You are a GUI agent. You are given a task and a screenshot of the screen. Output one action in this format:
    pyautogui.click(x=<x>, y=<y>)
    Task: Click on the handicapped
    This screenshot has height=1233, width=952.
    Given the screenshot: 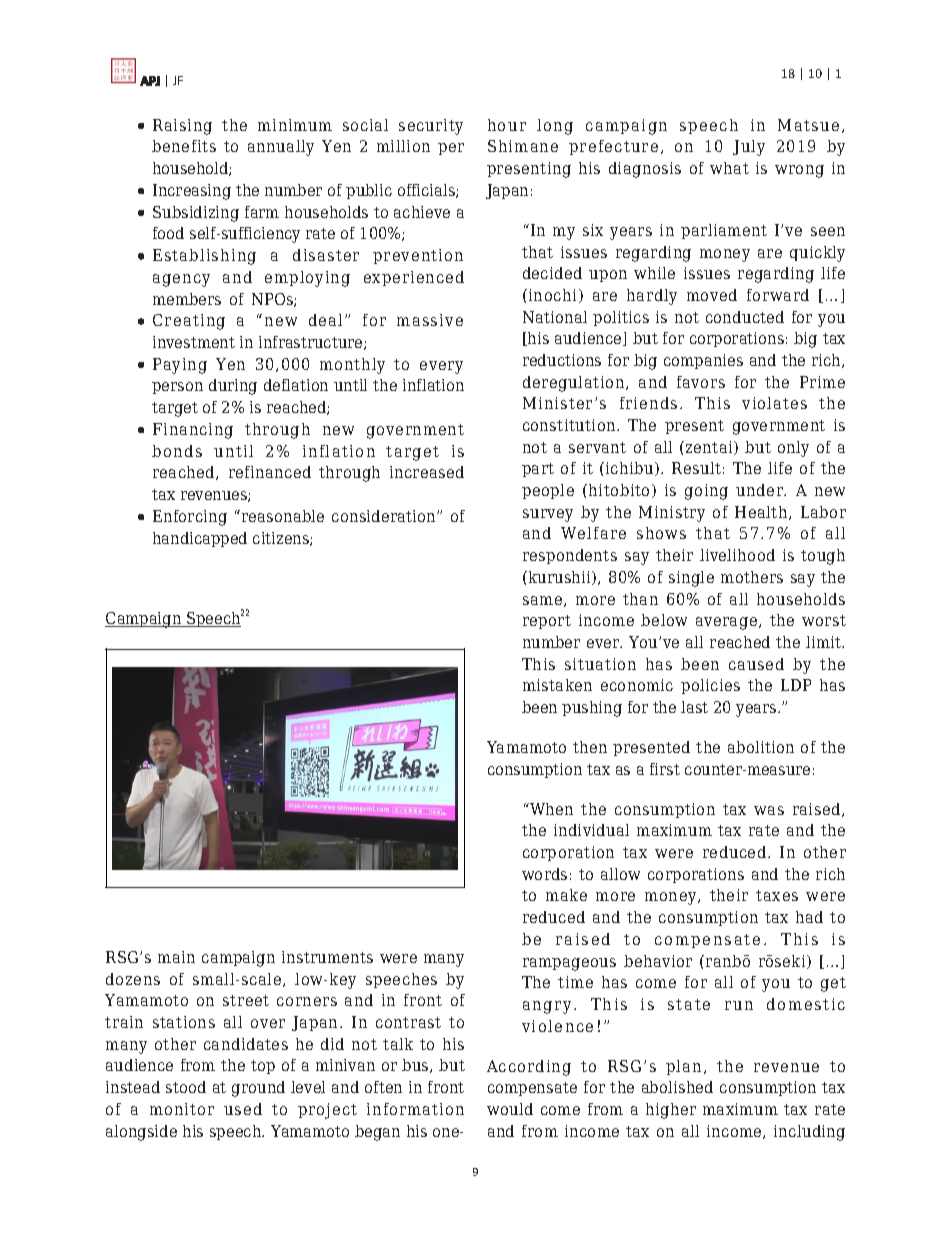 What is the action you would take?
    pyautogui.click(x=200, y=539)
